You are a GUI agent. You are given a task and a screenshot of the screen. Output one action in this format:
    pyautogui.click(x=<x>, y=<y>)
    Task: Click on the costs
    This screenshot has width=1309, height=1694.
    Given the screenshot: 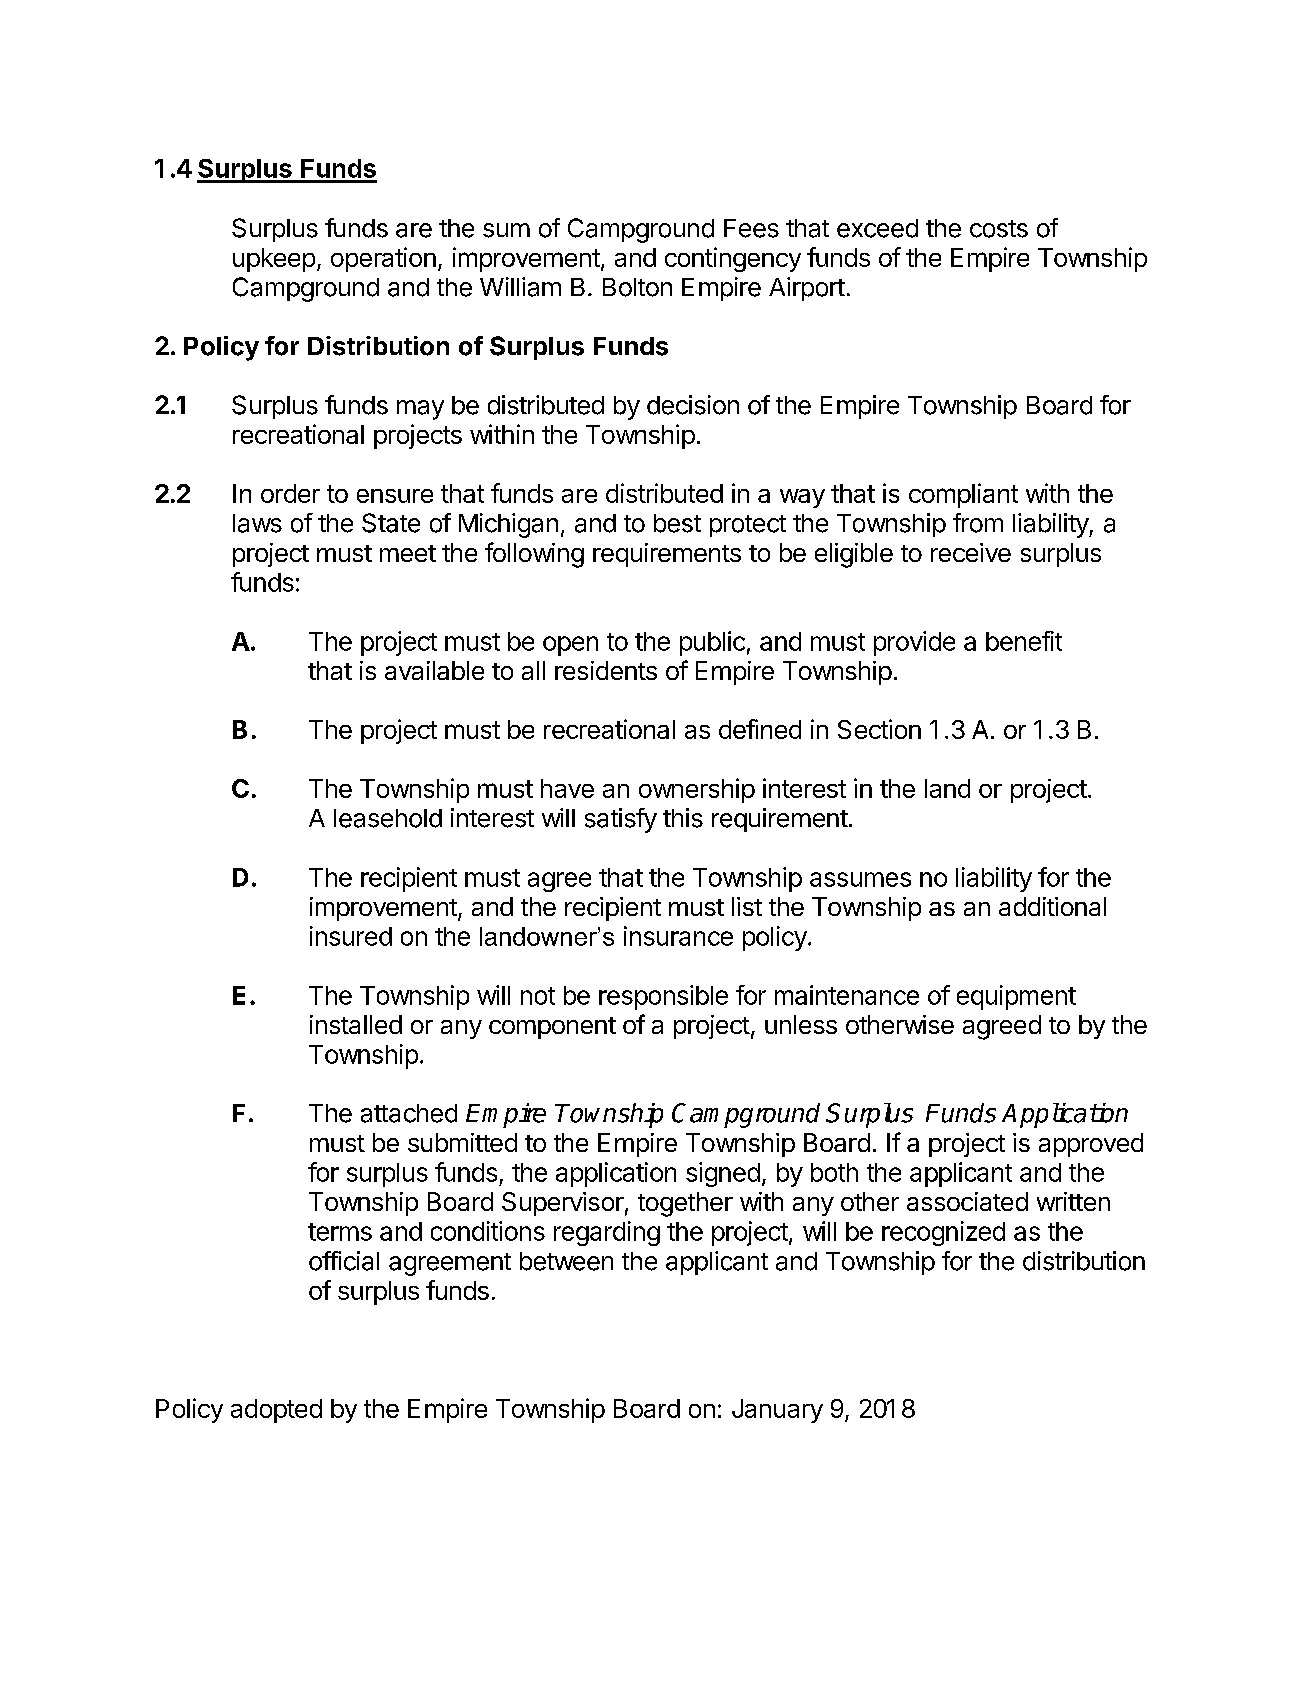 What is the action you would take?
    pyautogui.click(x=999, y=229)
